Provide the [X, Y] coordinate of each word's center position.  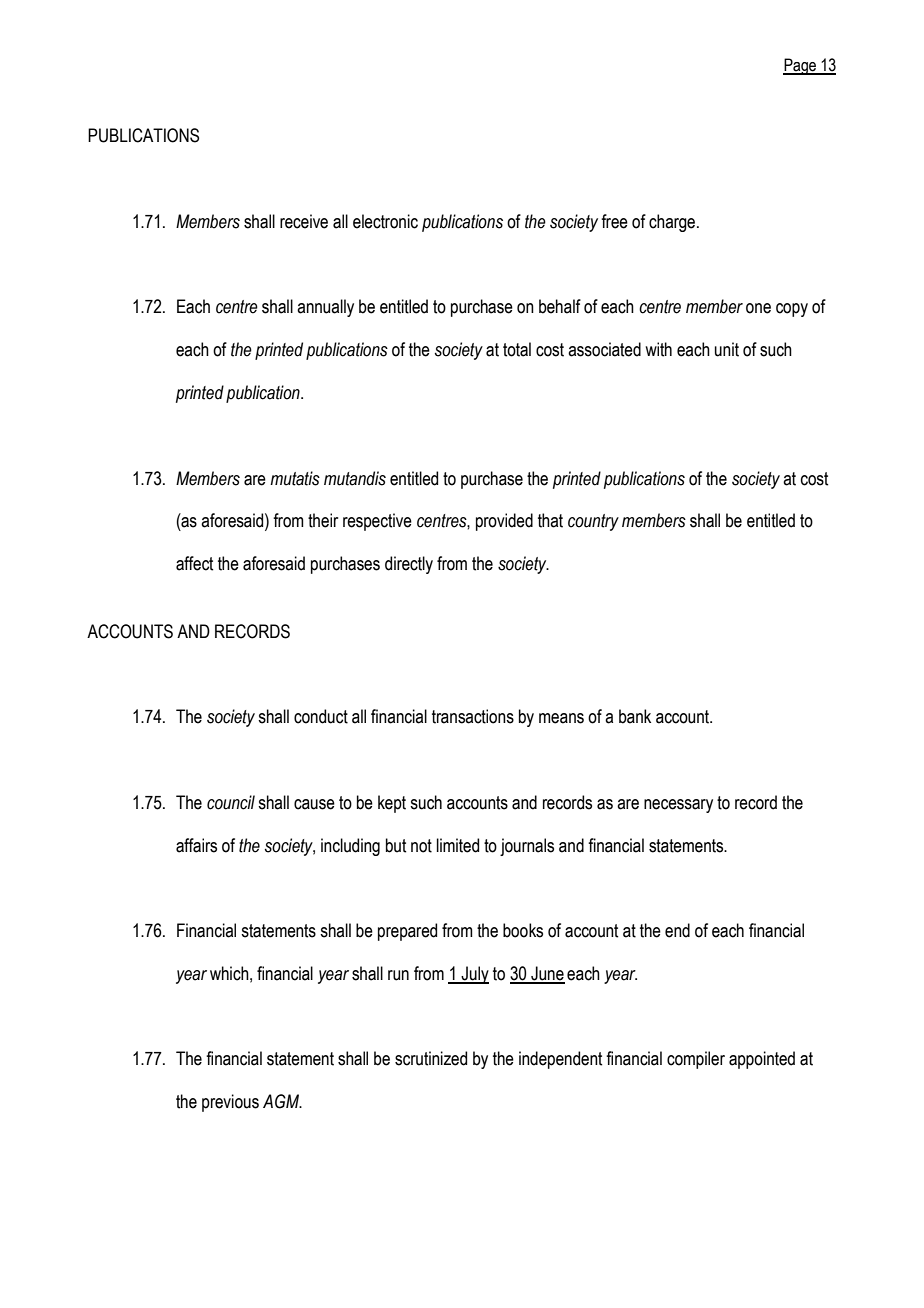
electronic [385, 221]
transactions [473, 716]
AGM [282, 1101]
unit [727, 349]
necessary [678, 806]
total [517, 349]
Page [801, 66]
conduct [321, 716]
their [323, 520]
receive [304, 221]
